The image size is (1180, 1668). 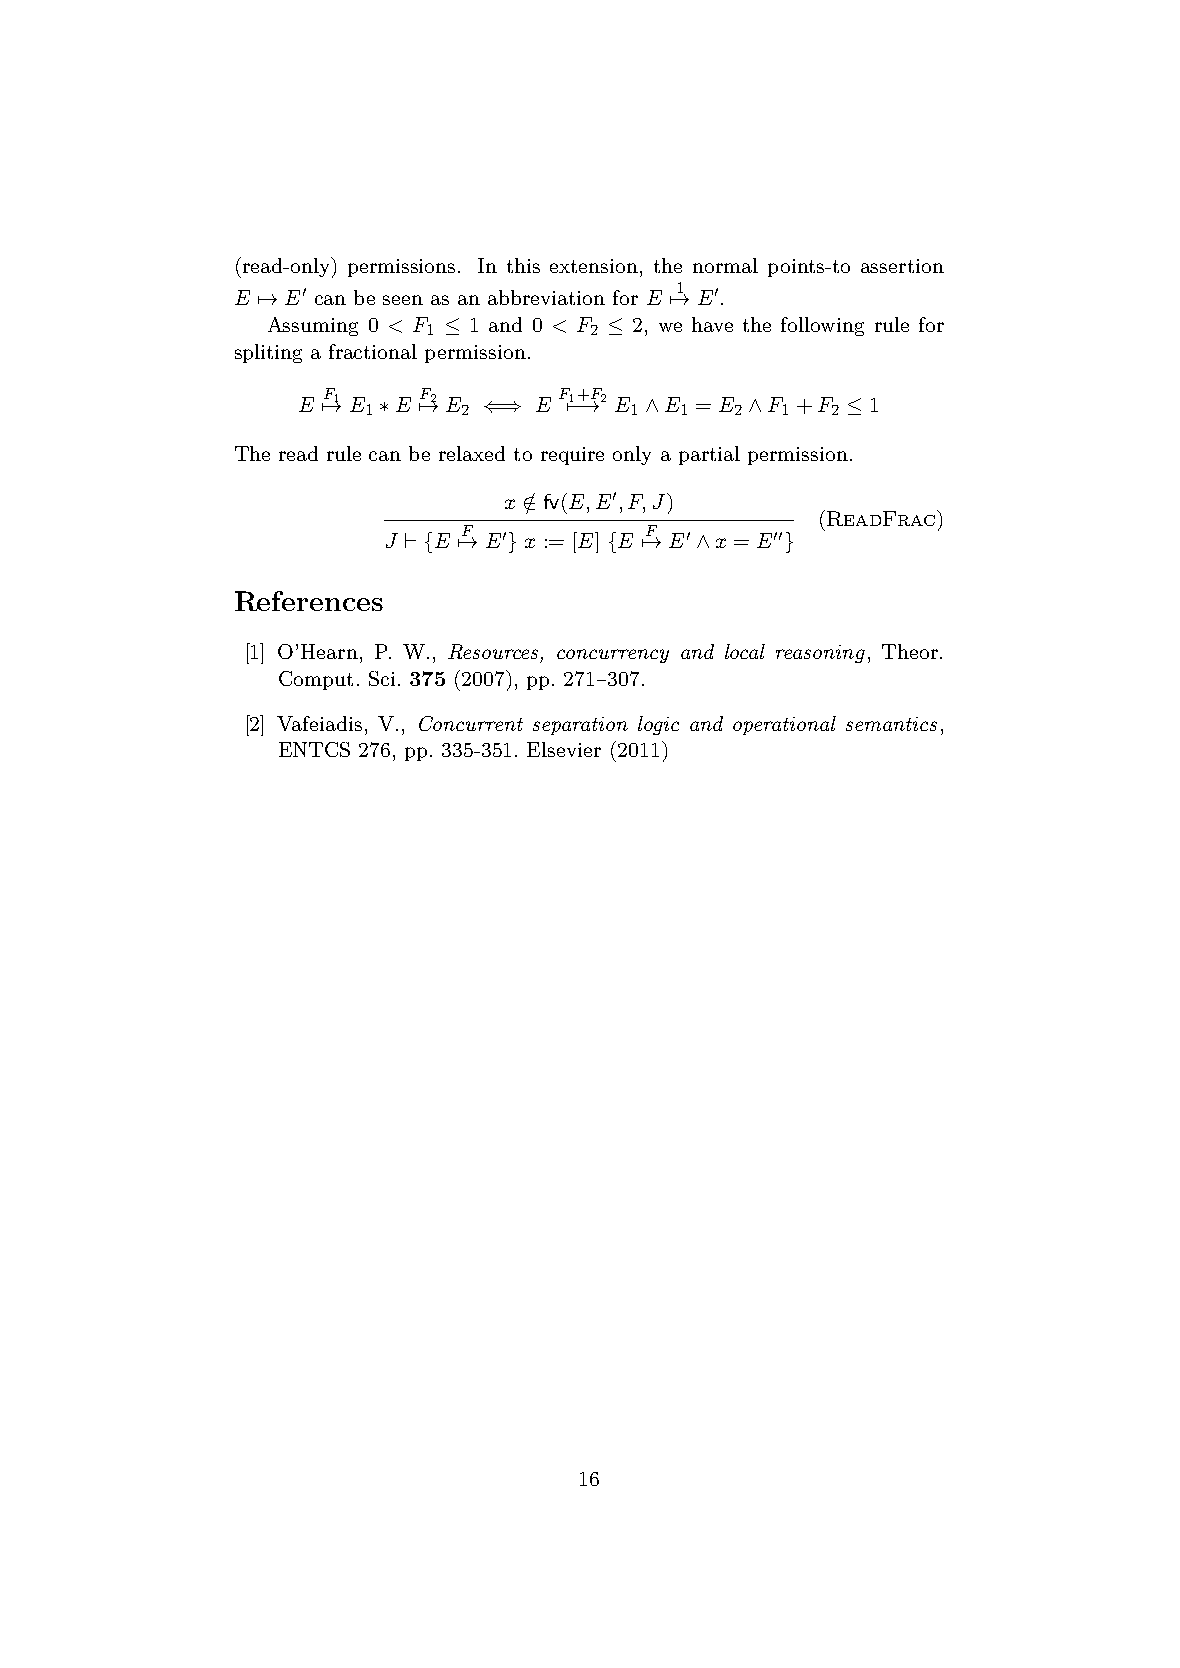 I want to click on require, so click(x=572, y=456).
